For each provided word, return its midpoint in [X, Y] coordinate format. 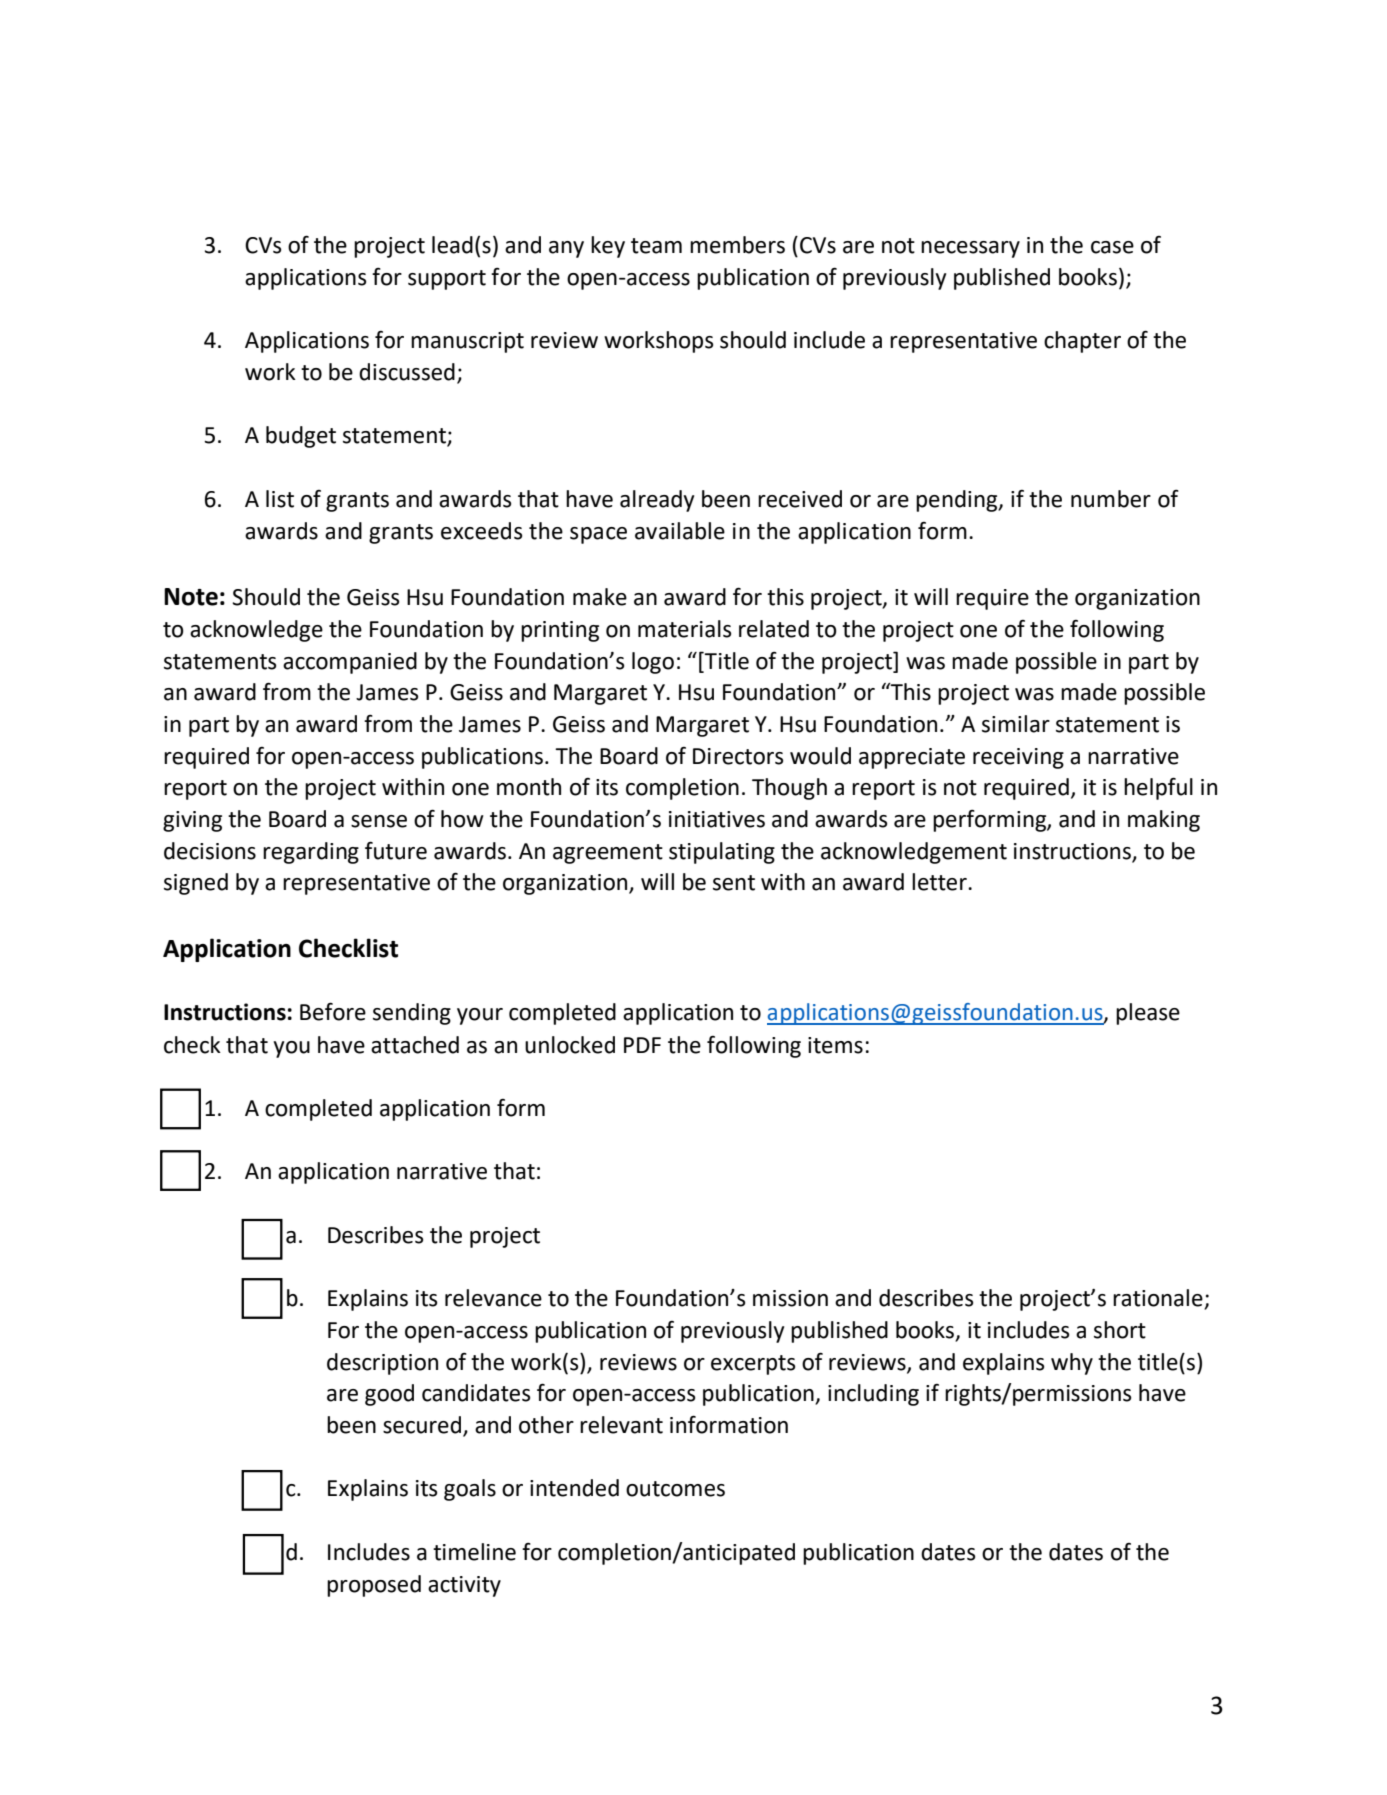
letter [940, 882]
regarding [311, 853]
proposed [374, 1586]
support [447, 280]
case [1112, 247]
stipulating [722, 853]
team [656, 246]
